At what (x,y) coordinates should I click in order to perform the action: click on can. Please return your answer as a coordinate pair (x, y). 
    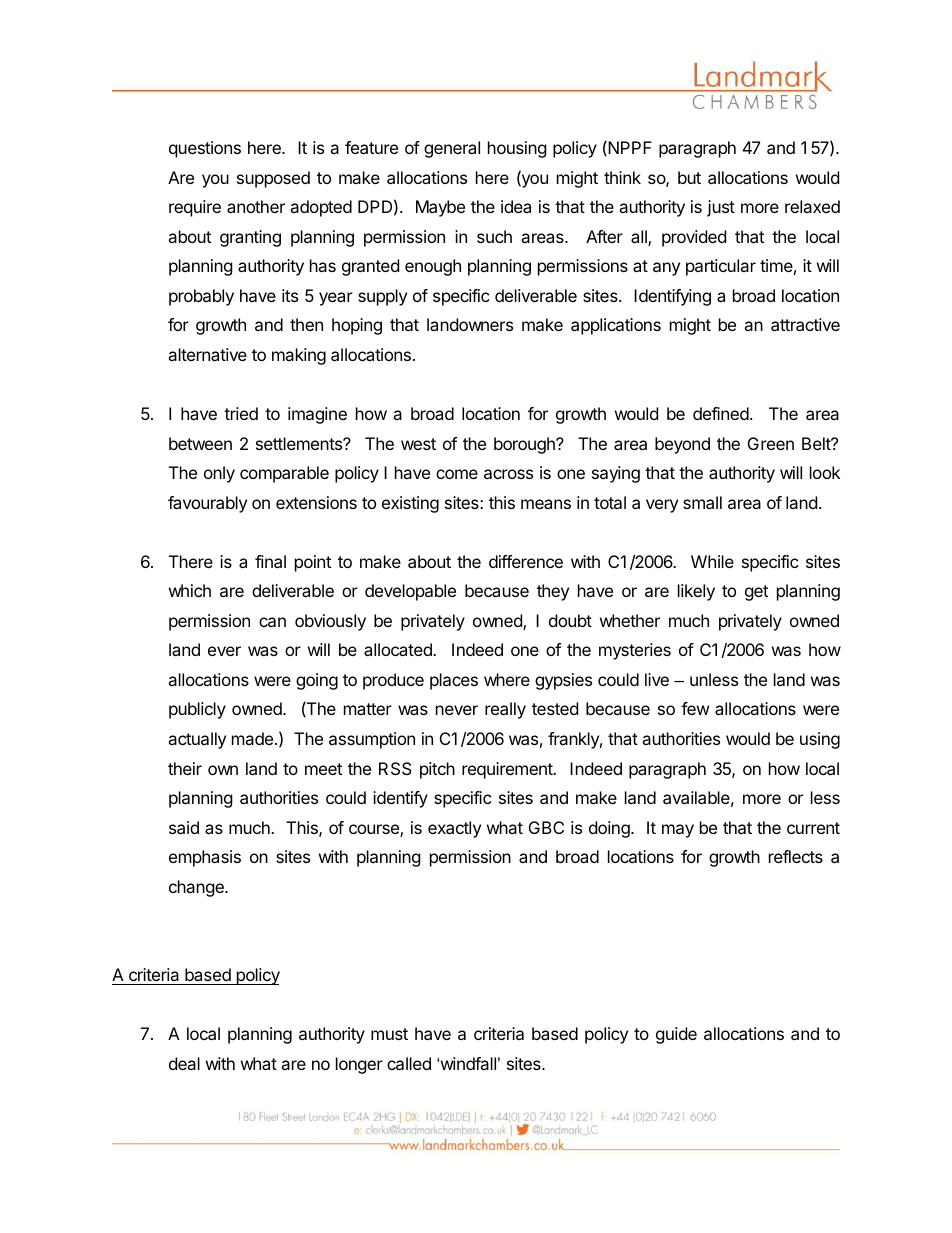
    Looking at the image, I should click on (272, 622).
